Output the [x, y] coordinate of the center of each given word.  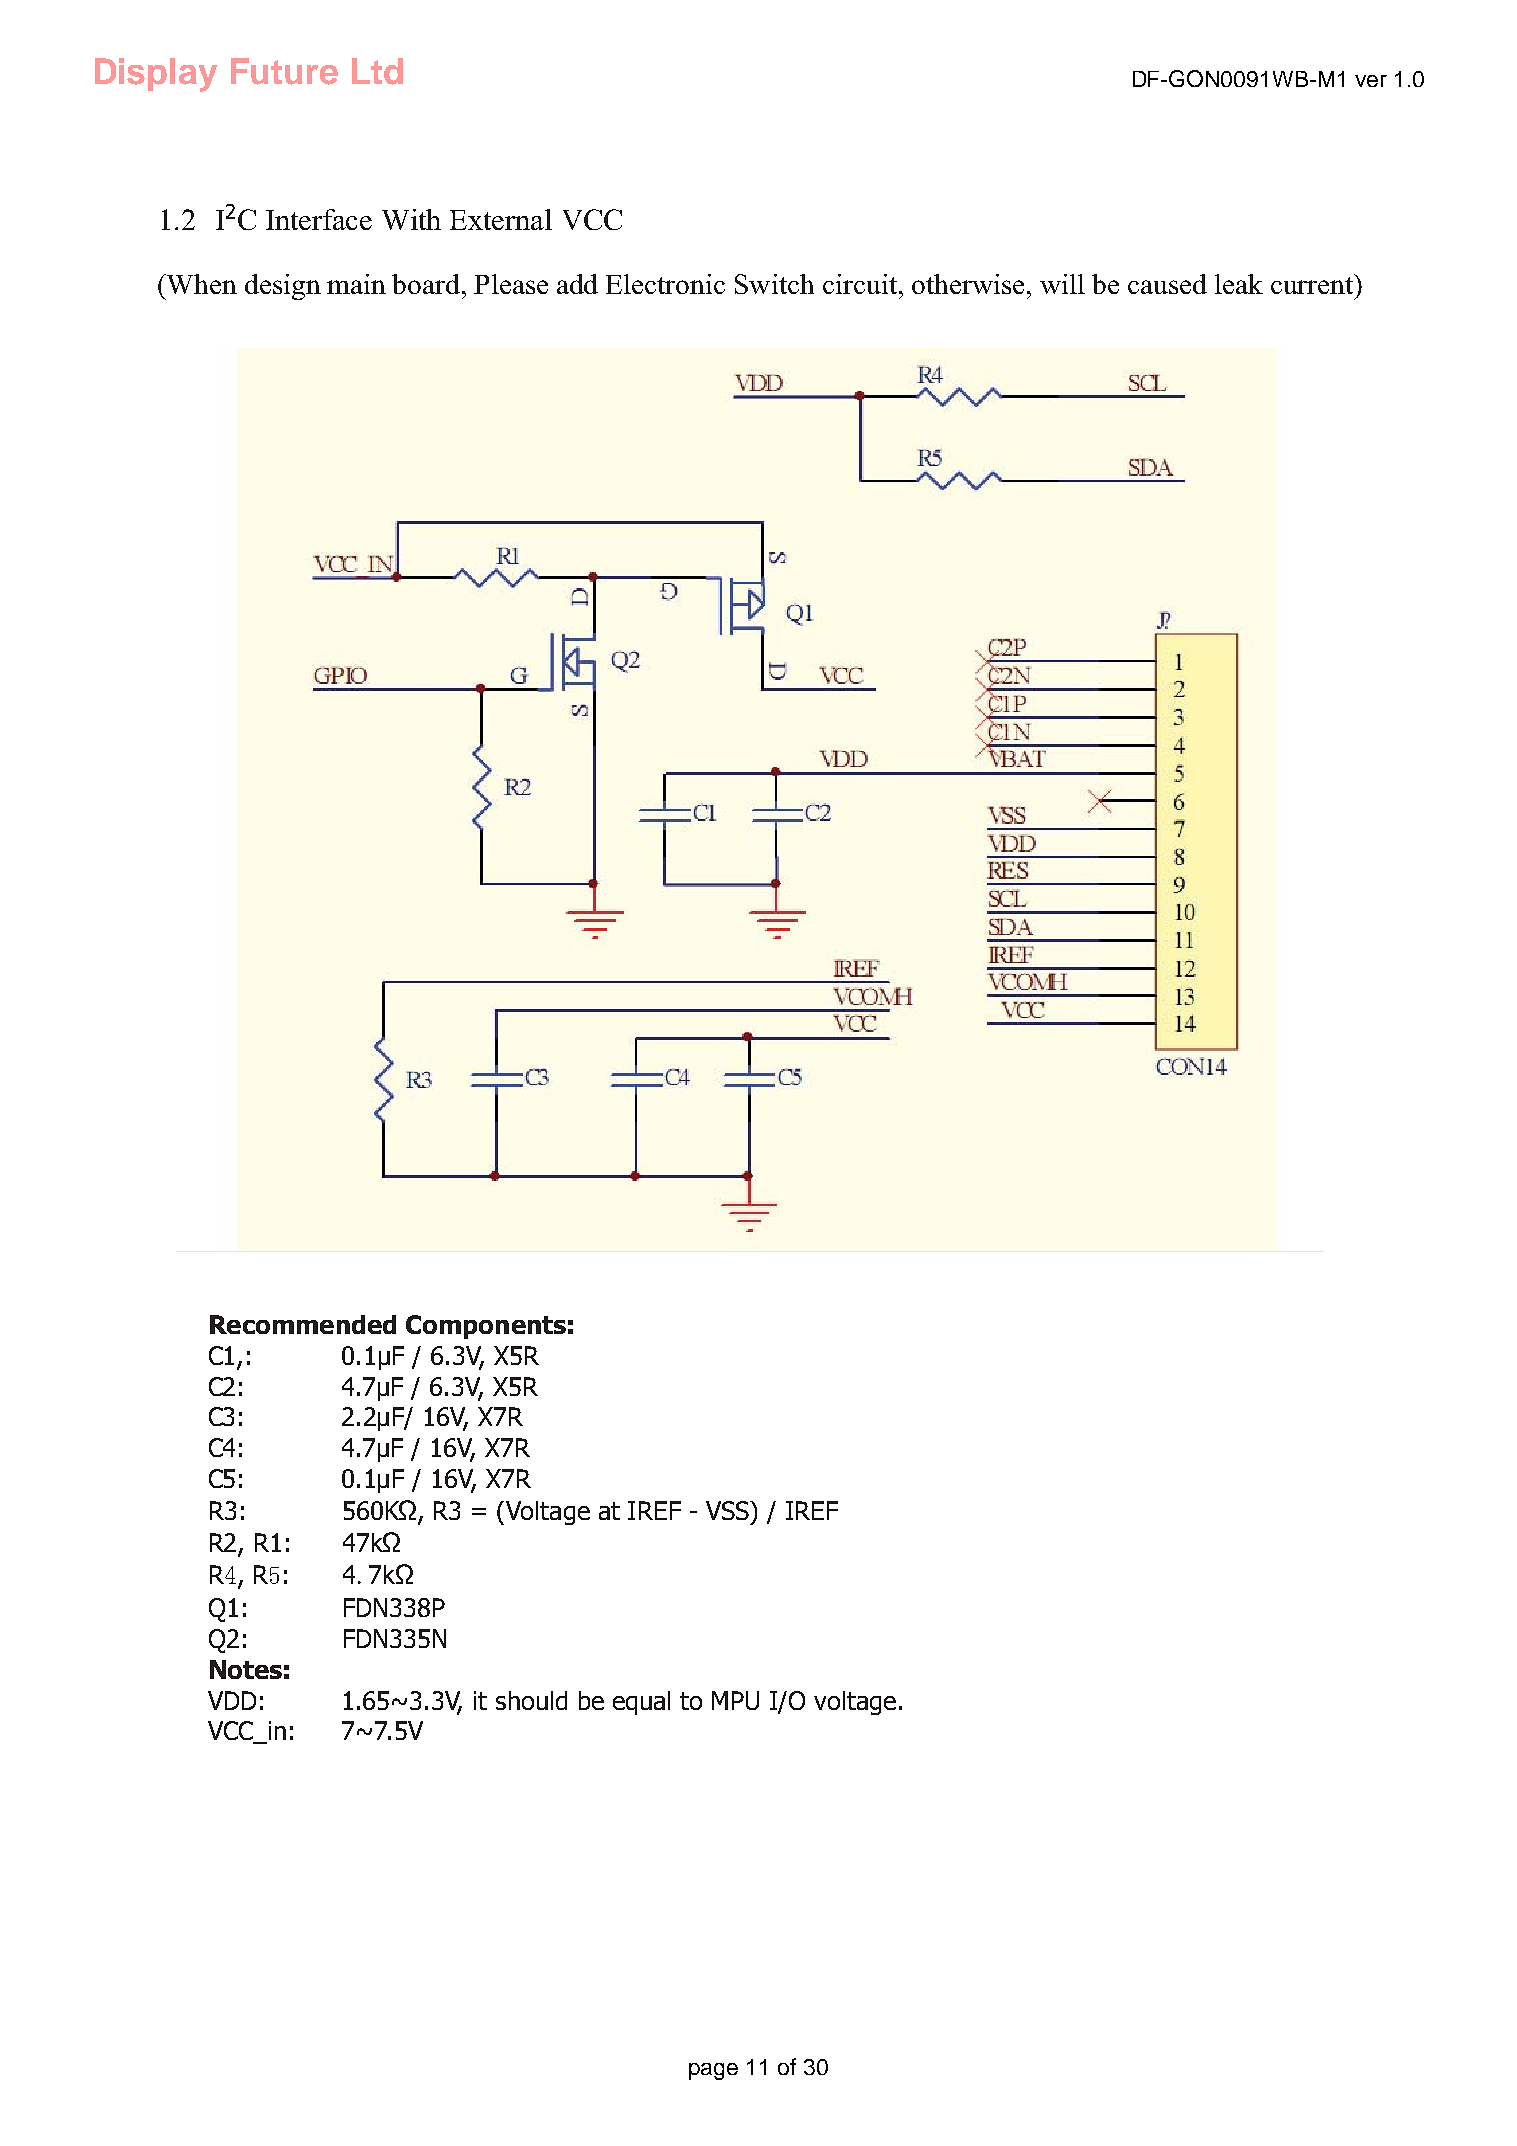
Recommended [303, 1324]
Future [284, 71]
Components [486, 1327]
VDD [232, 1700]
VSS [728, 1510]
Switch [774, 284]
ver [1371, 81]
